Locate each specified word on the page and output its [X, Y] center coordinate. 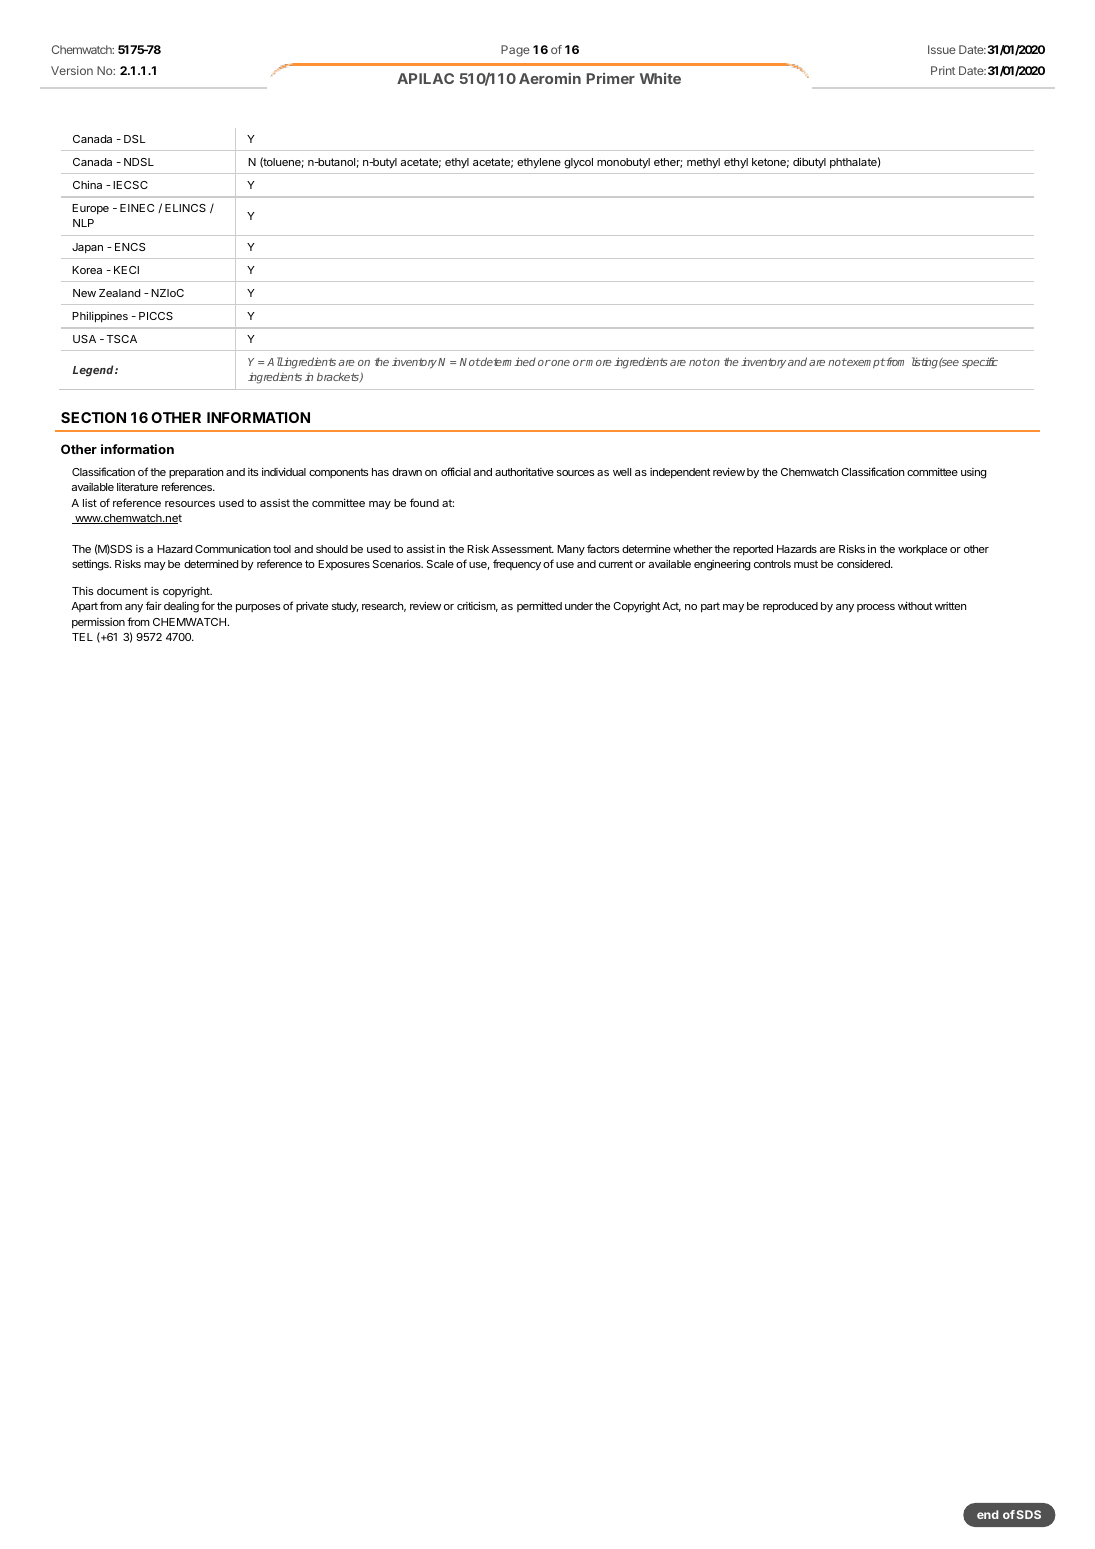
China [87, 184]
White [660, 78]
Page [515, 51]
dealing [181, 607]
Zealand [119, 293]
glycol [578, 163]
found [424, 502]
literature [137, 487]
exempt [865, 363]
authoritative [524, 472]
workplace [922, 550]
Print [943, 70]
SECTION [93, 417]
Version [72, 70]
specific [980, 362]
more [598, 363]
